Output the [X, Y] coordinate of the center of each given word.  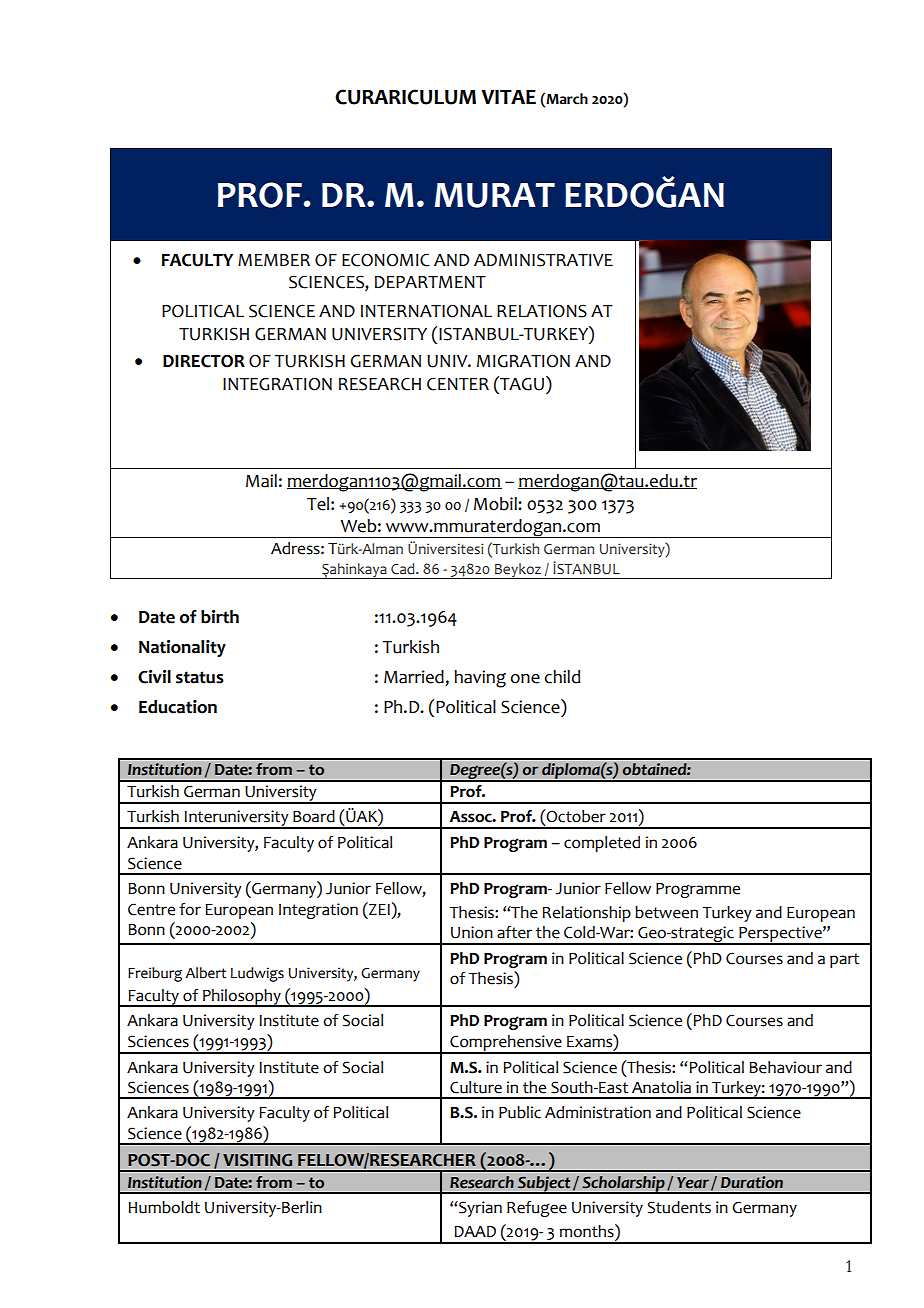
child [562, 677]
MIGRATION [523, 361]
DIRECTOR [204, 361]
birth [220, 617]
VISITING [257, 1160]
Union [472, 932]
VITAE [508, 97]
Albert [205, 973]
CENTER [458, 384]
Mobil [496, 504]
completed [602, 844]
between [666, 912]
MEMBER [274, 260]
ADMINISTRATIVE [543, 260]
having [480, 679]
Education [178, 707]
